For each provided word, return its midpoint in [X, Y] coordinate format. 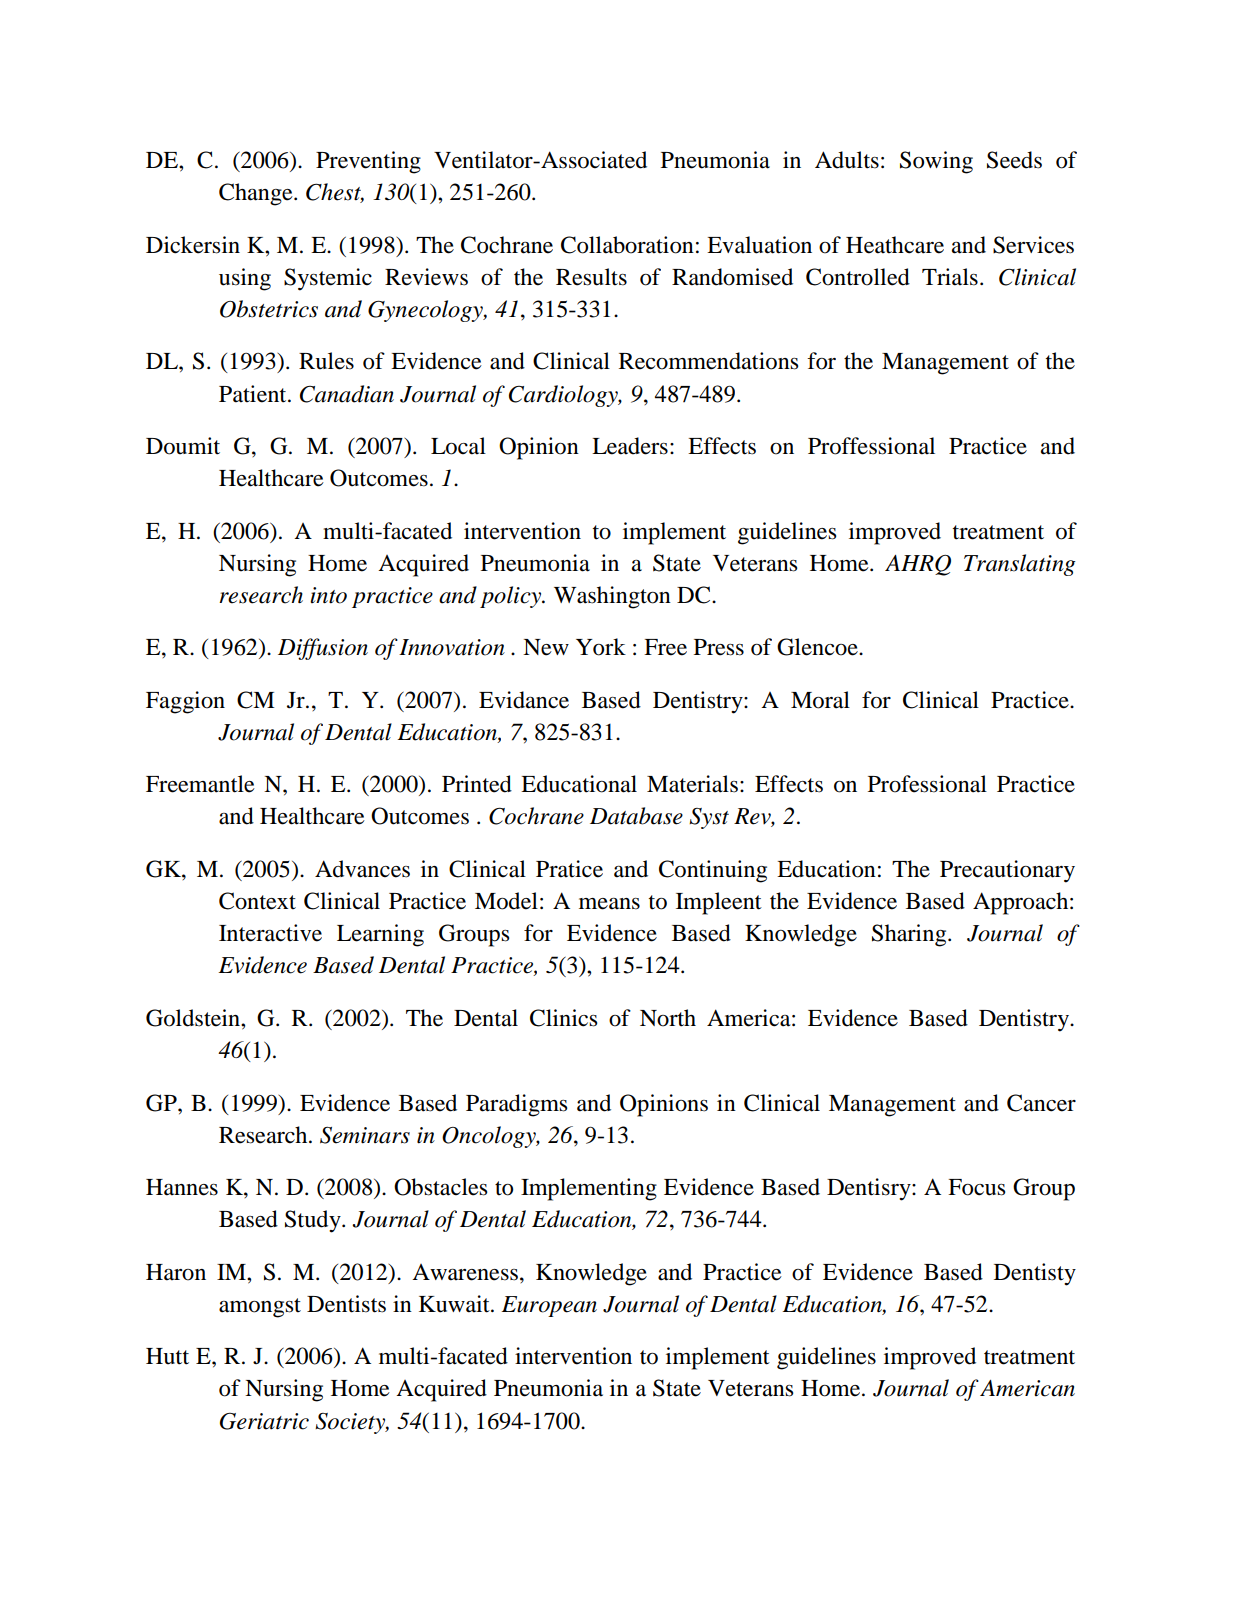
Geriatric [264, 1421]
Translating [1020, 565]
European [549, 1306]
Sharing [910, 935]
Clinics [563, 1018]
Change [257, 194]
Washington [612, 597]
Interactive [270, 933]
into [328, 595]
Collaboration [627, 245]
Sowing [936, 162]
